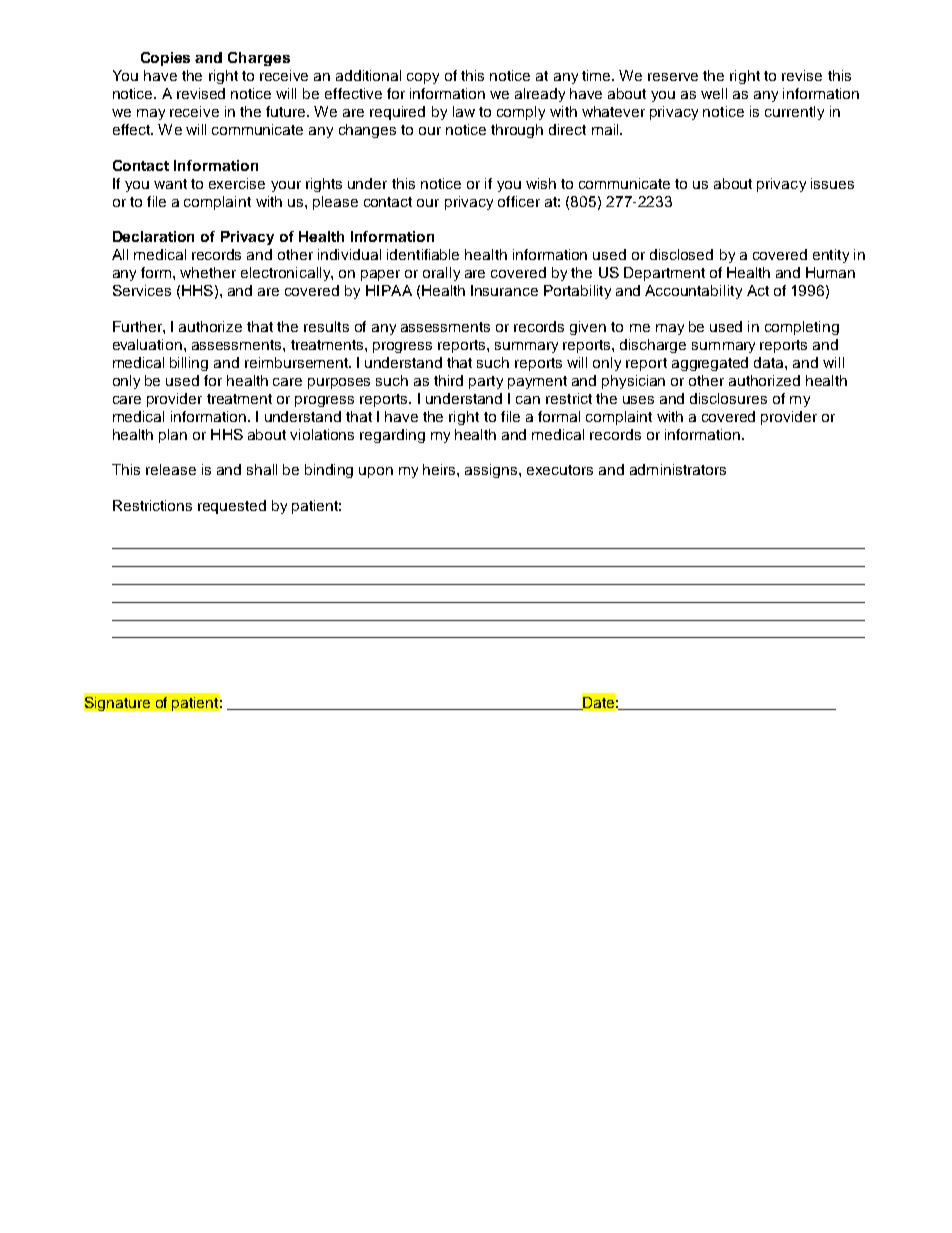 This screenshot has height=1233, width=952. What do you see at coordinates (504, 290) in the screenshot?
I see `Insurance` at bounding box center [504, 290].
